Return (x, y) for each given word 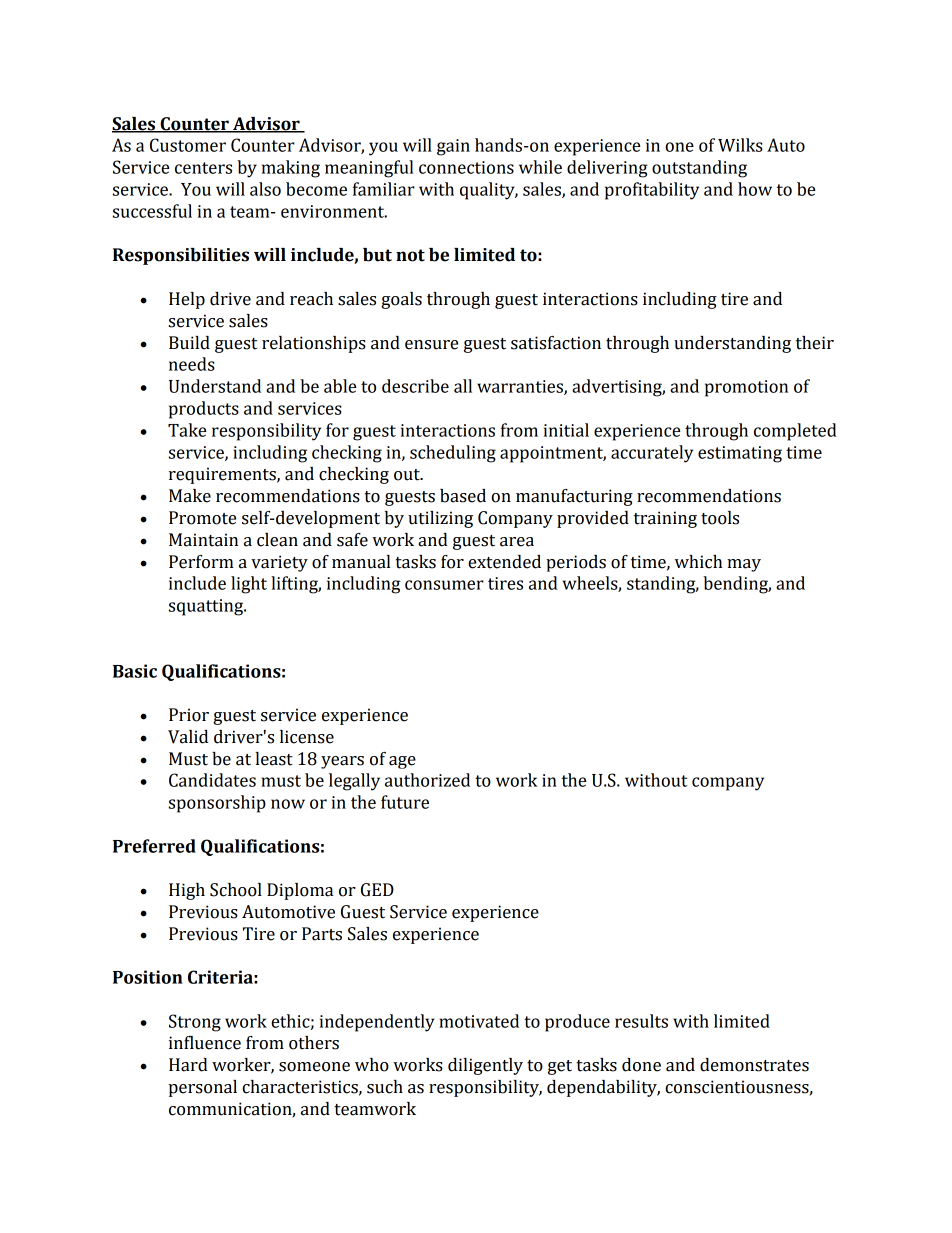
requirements (223, 475)
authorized (427, 780)
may (744, 565)
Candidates (212, 780)
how (755, 189)
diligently (485, 1066)
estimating (740, 454)
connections (466, 167)
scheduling (453, 454)
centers (203, 168)
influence (205, 1043)
